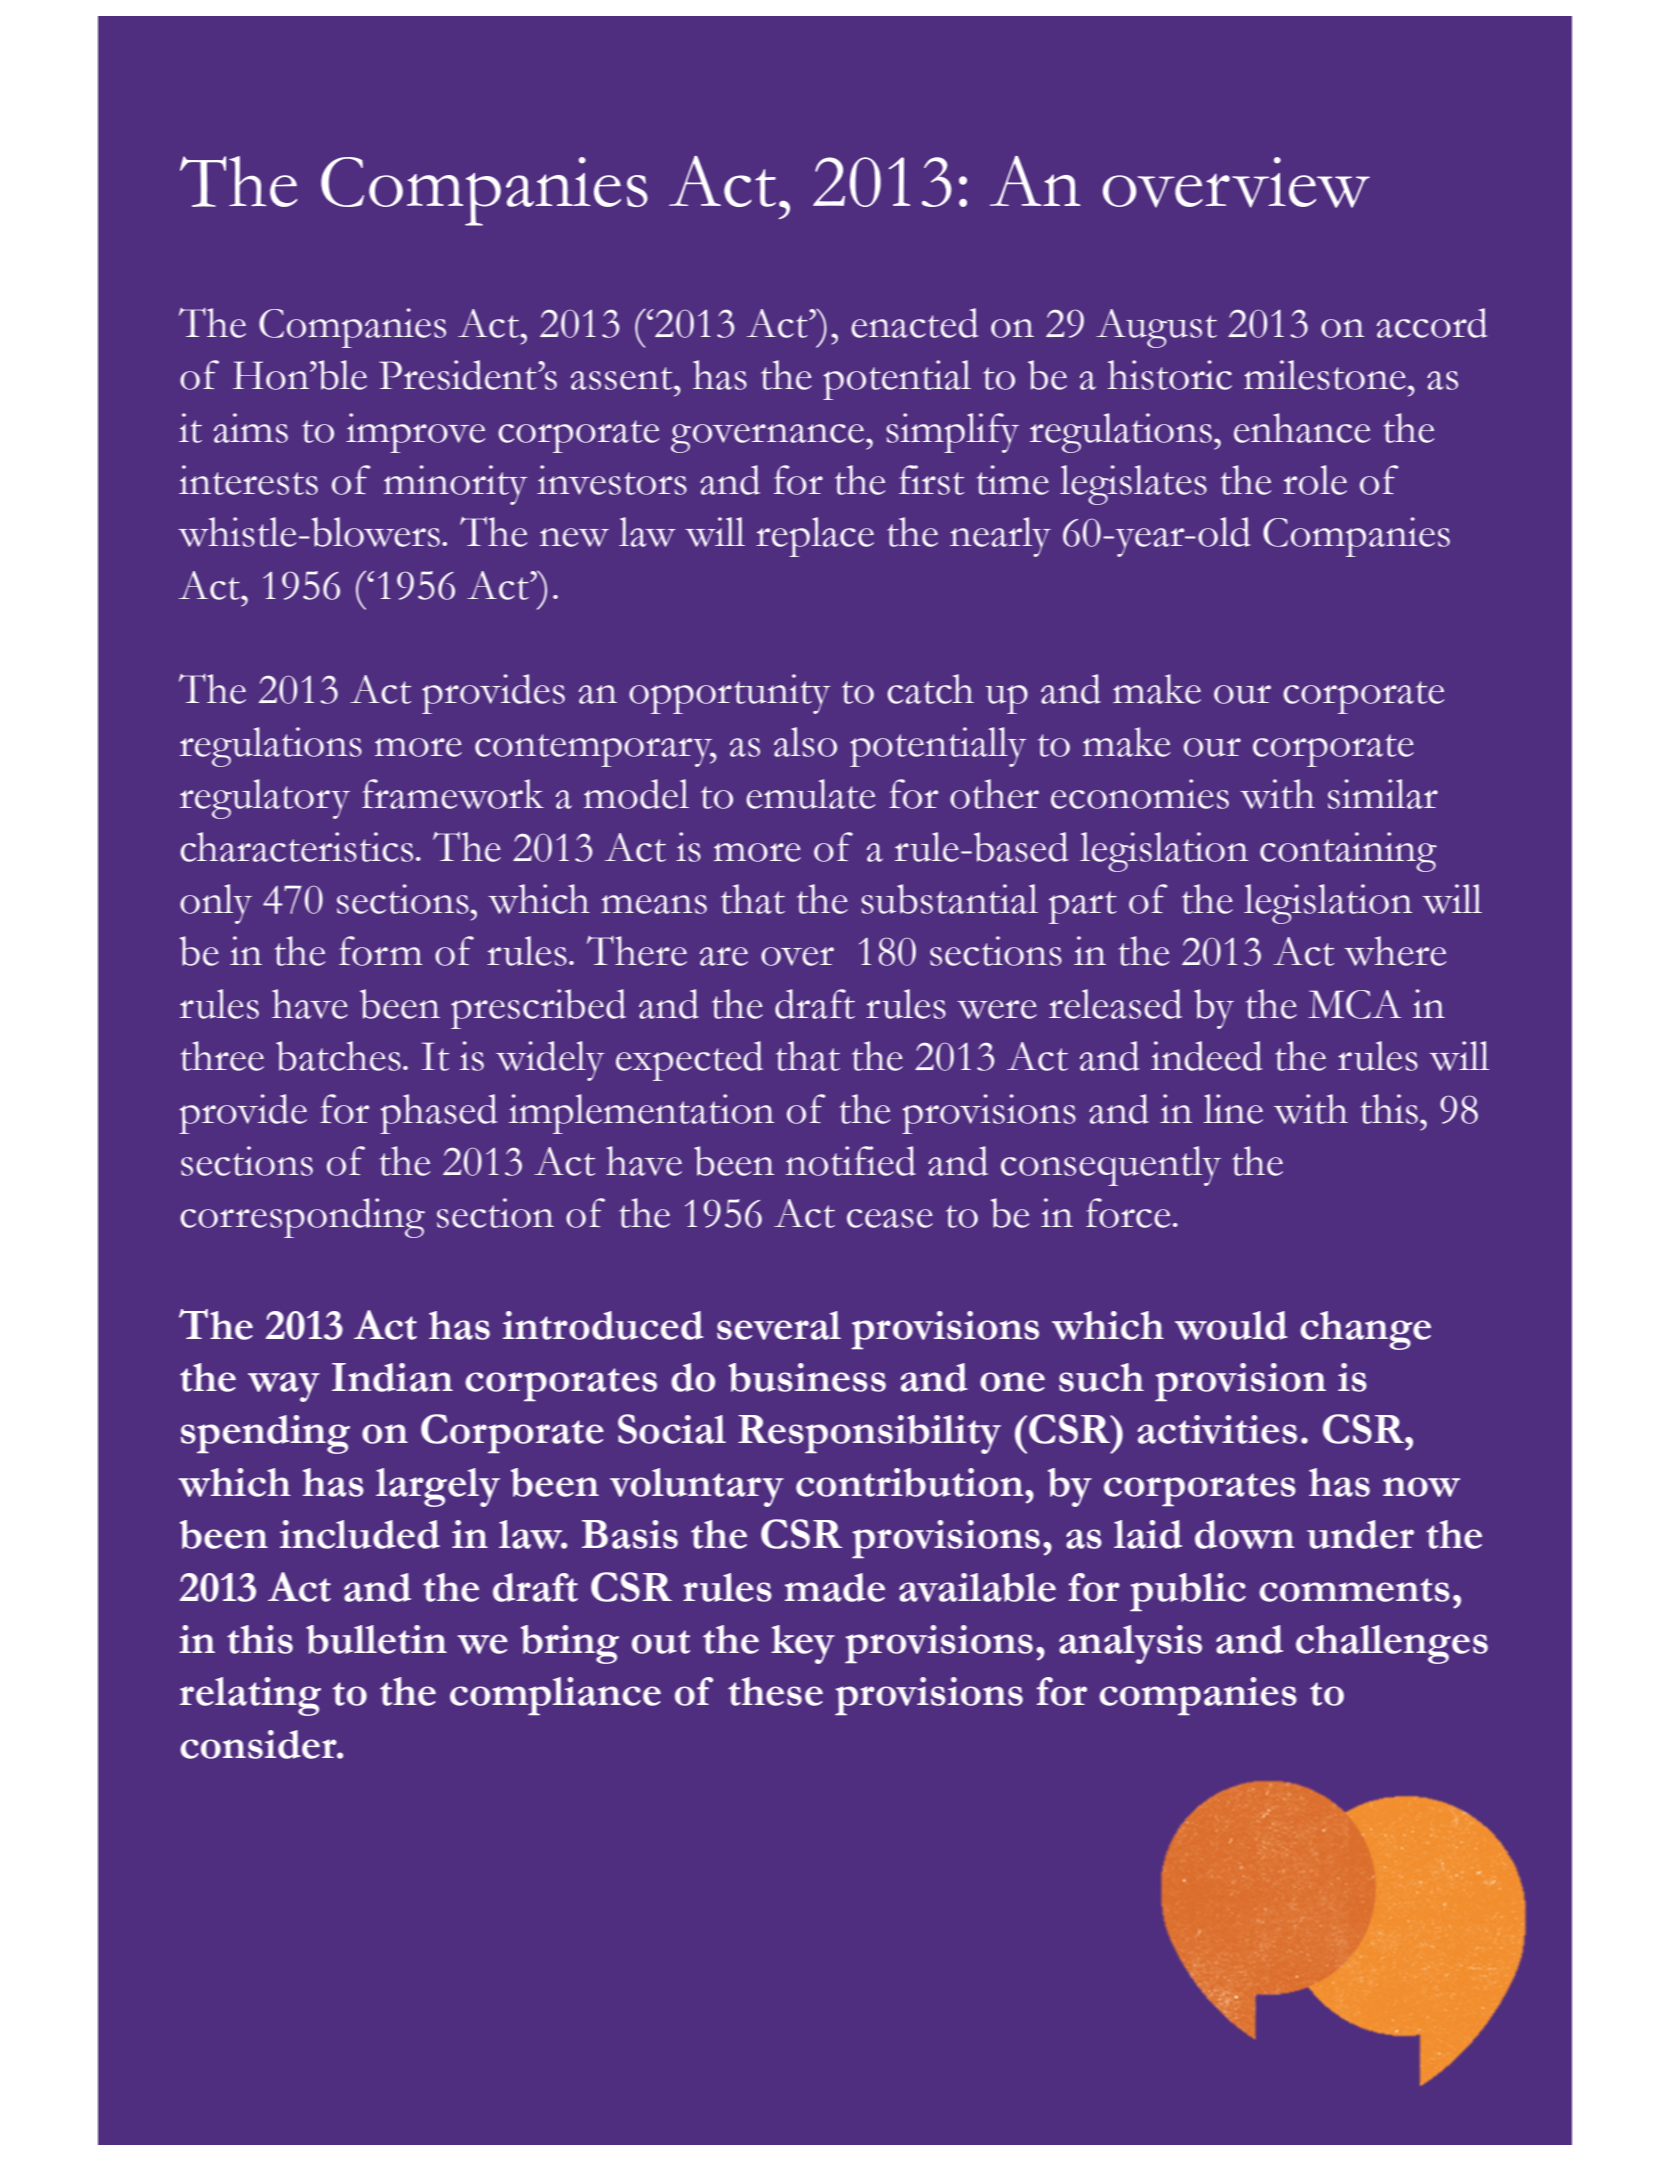 The height and width of the document is (2161, 1670). I want to click on challenges, so click(1392, 1644).
